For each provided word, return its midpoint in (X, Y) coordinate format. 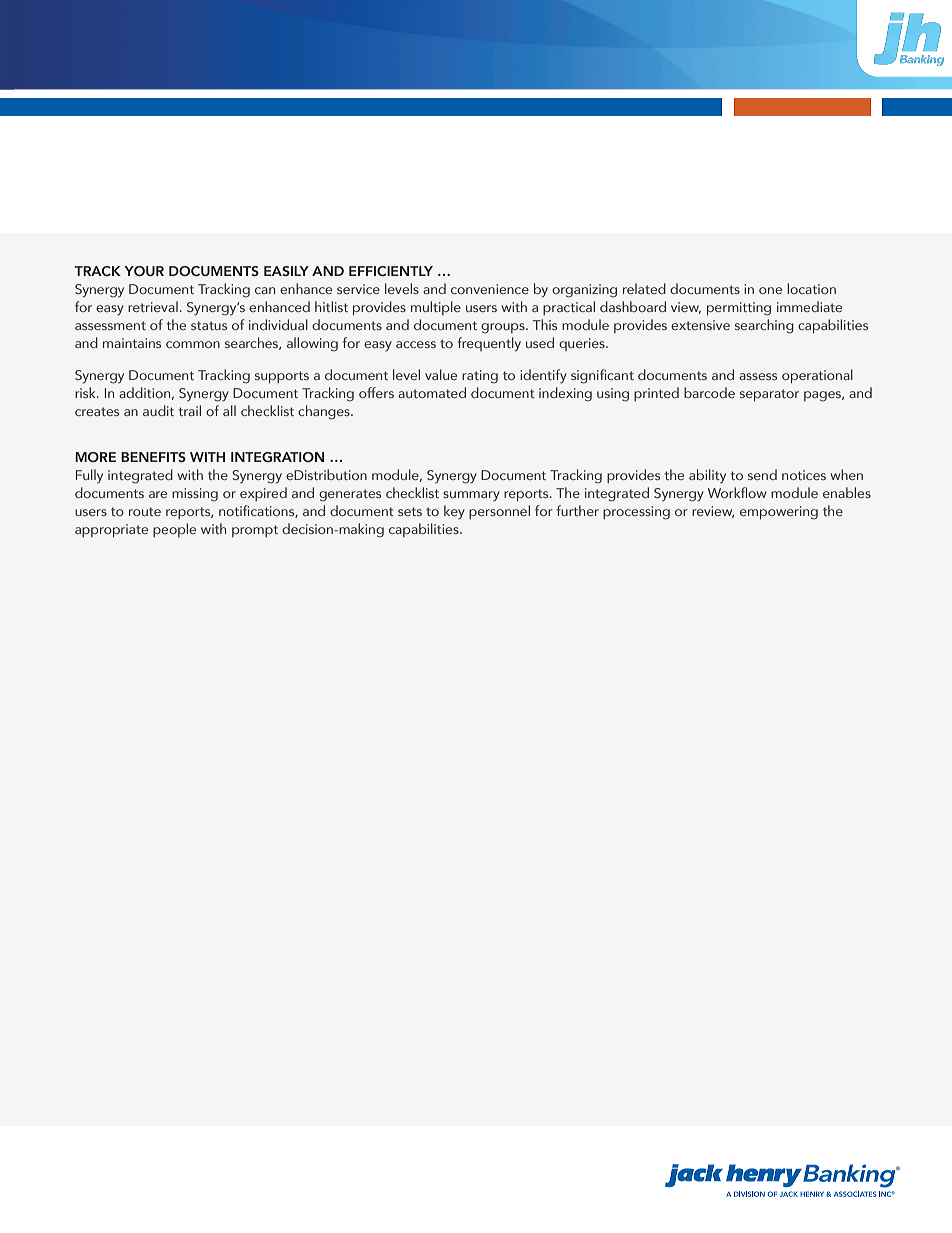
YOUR (144, 271)
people (174, 530)
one (770, 290)
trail (189, 410)
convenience (490, 289)
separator (769, 395)
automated (432, 392)
